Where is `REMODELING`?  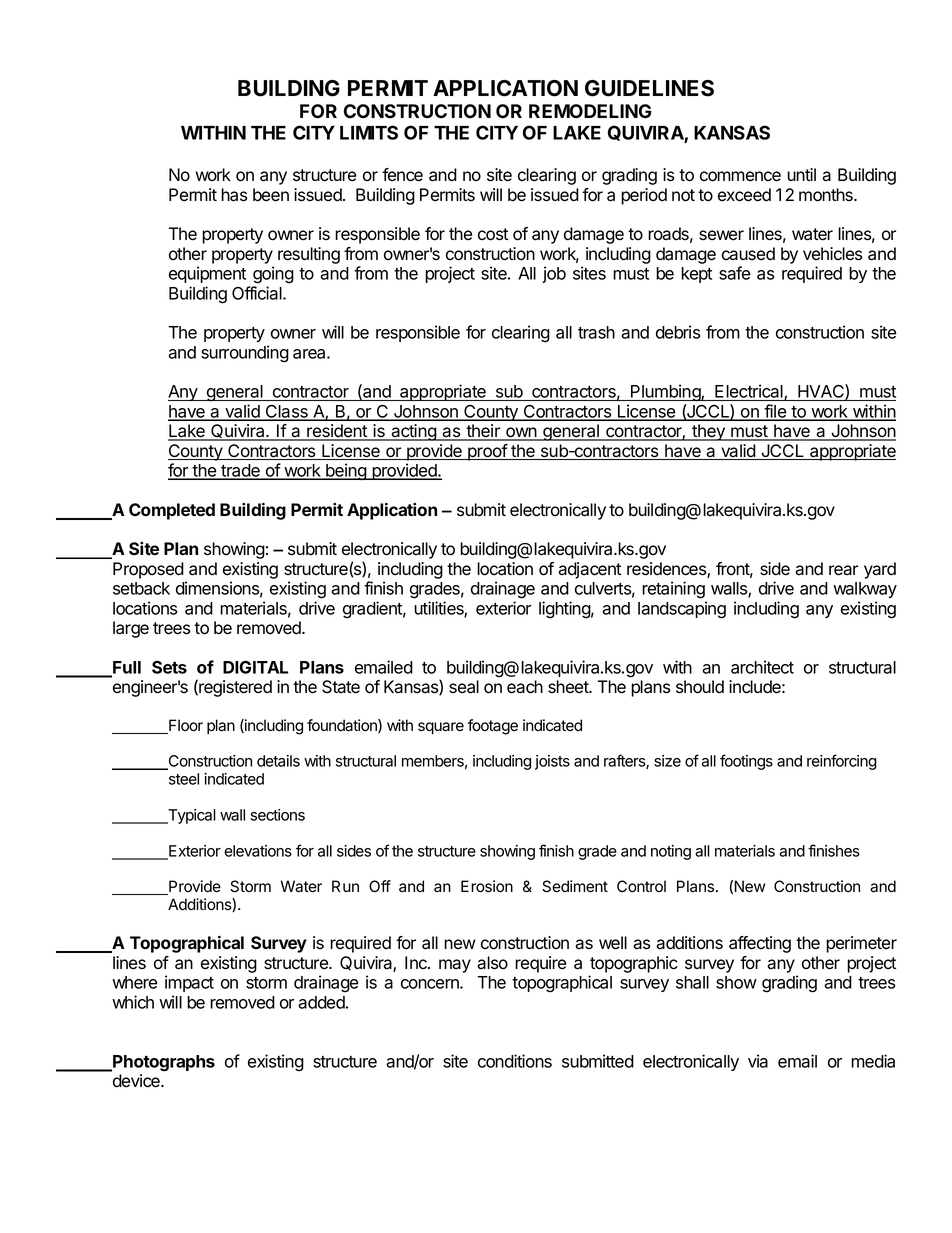 REMODELING is located at coordinates (590, 111).
